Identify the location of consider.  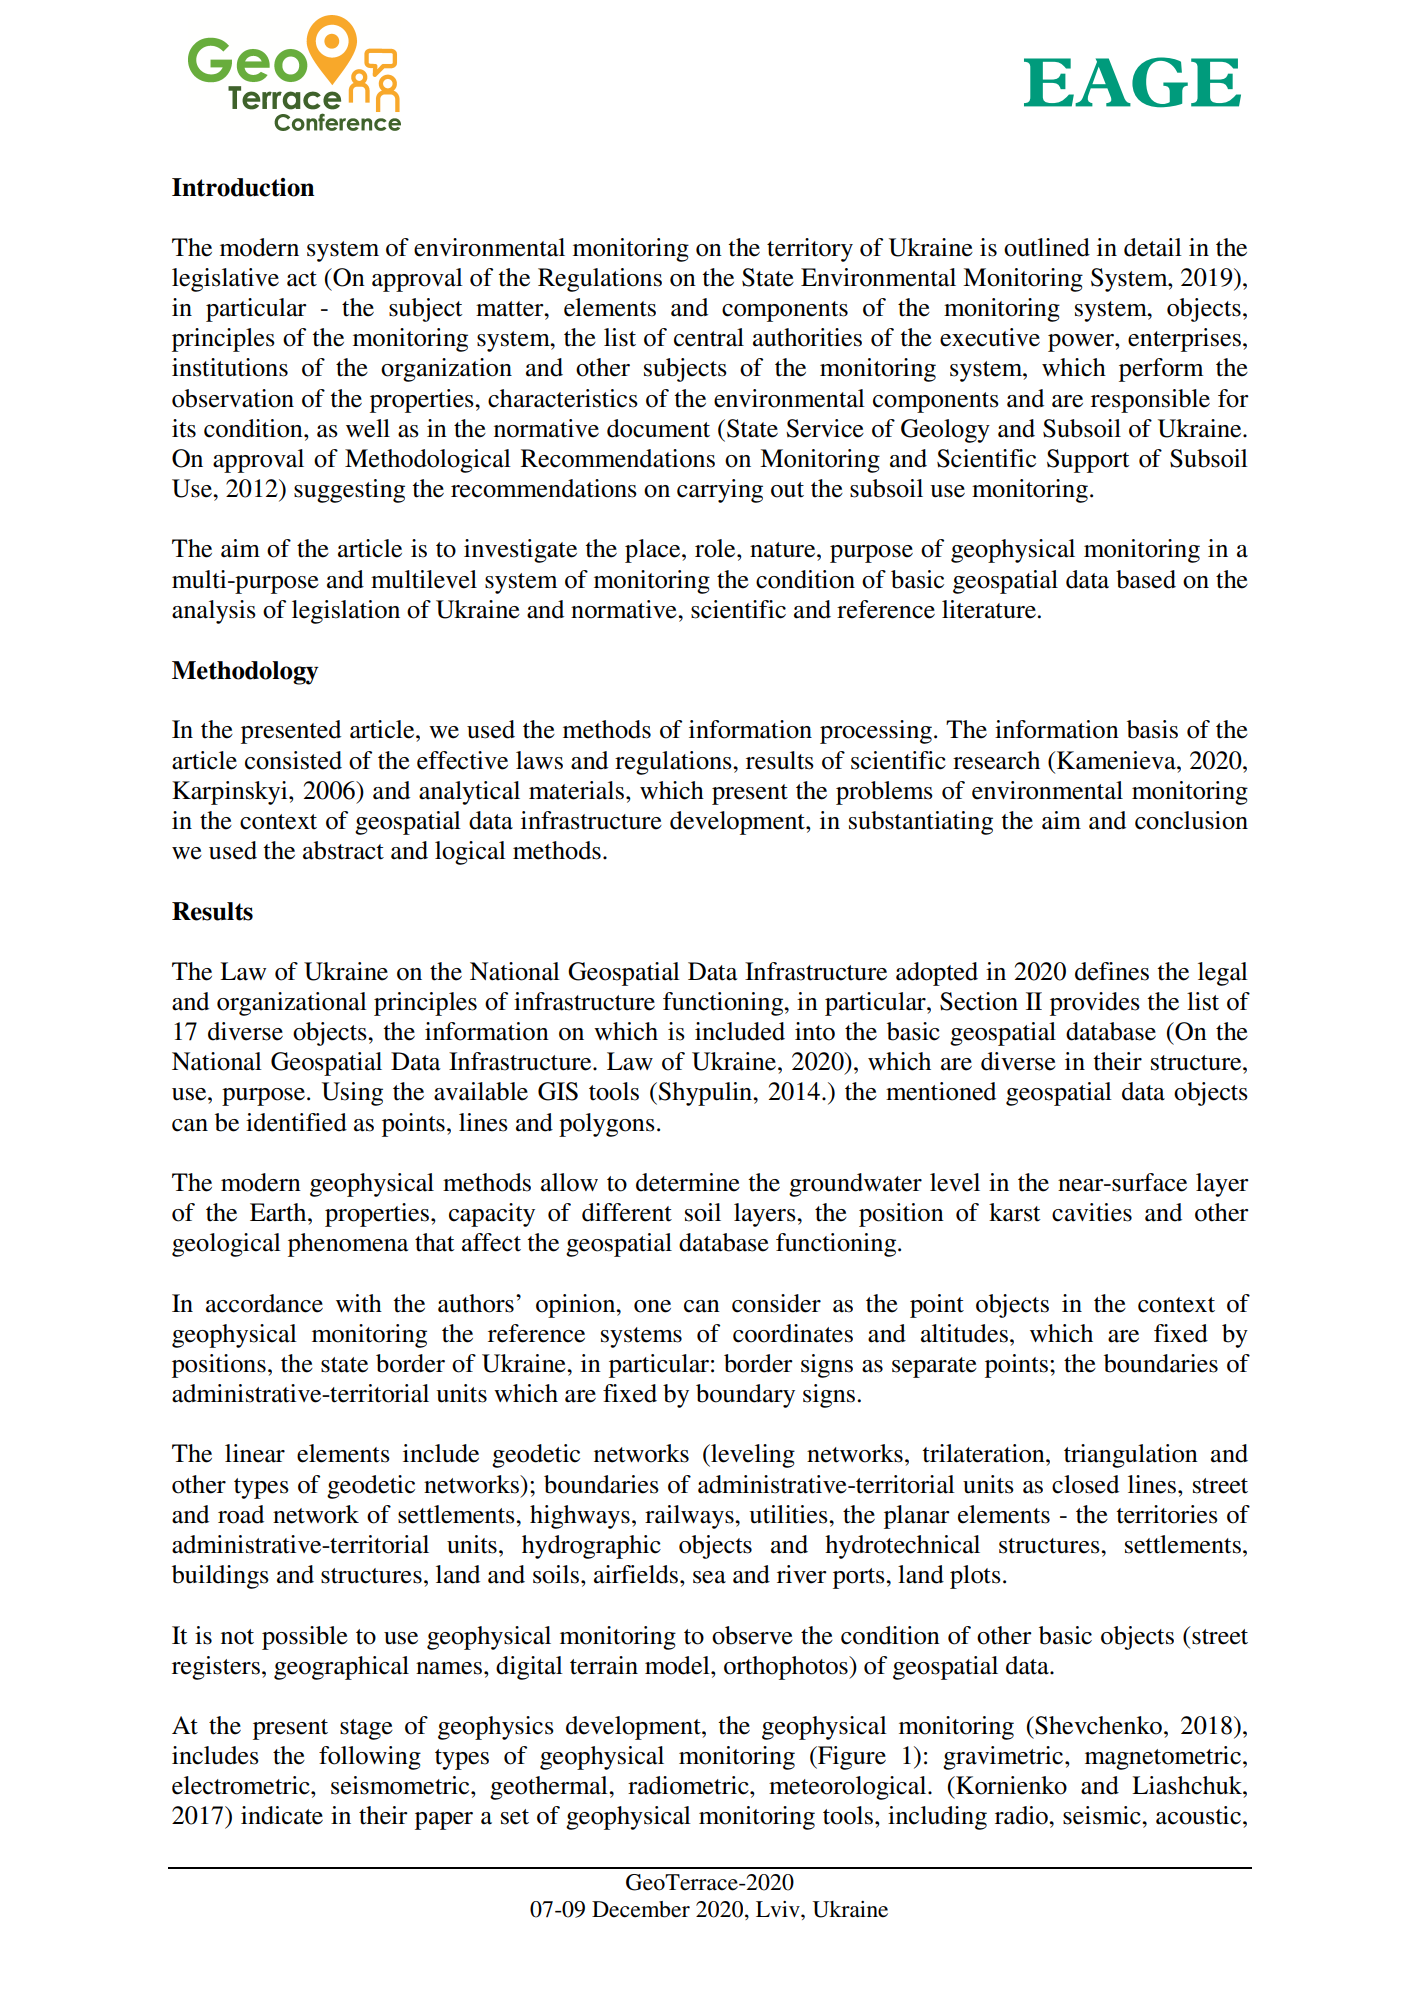
(776, 1303).
